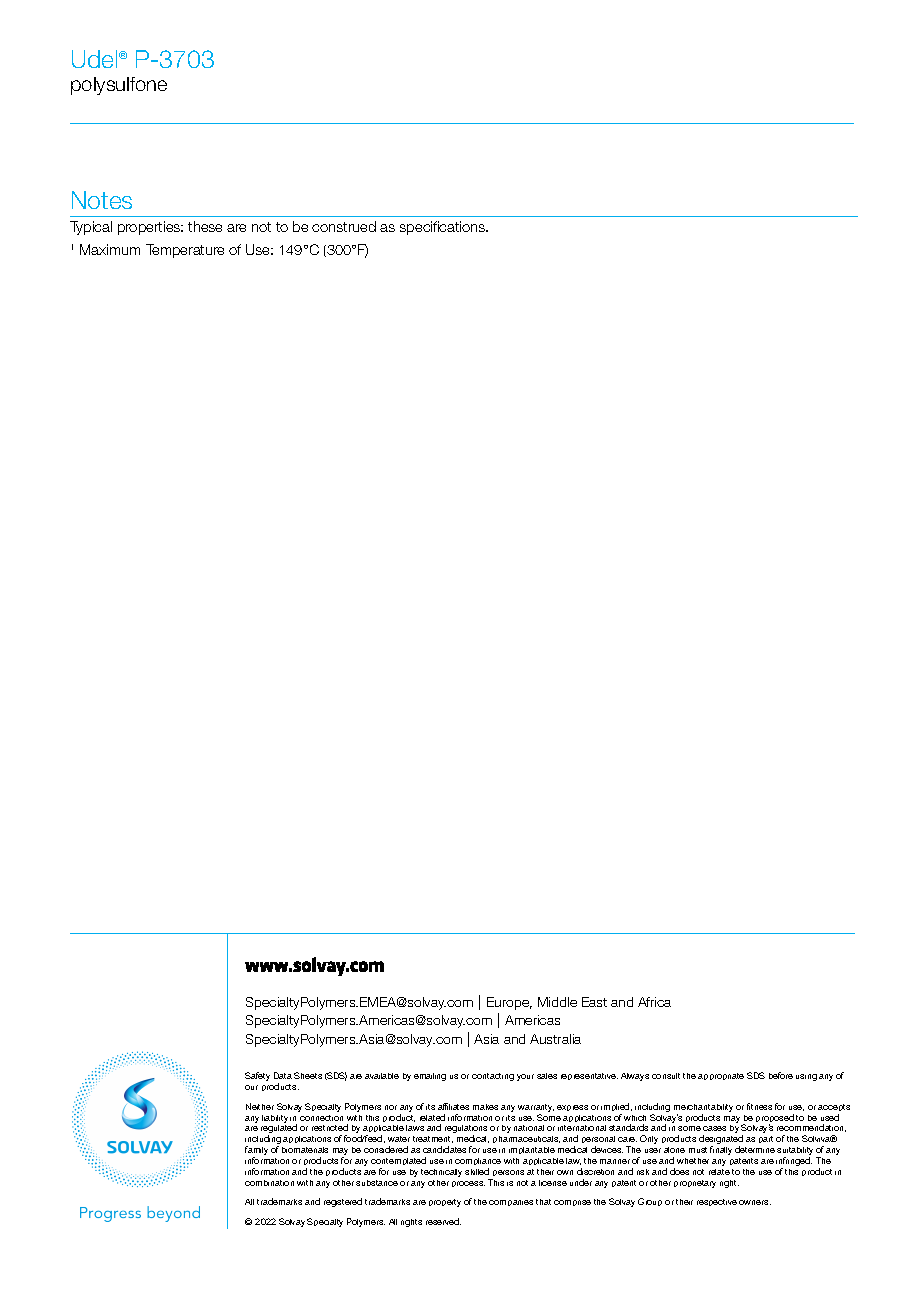 This screenshot has width=924, height=1308. Describe the element at coordinates (205, 226) in the screenshot. I see `these` at that location.
